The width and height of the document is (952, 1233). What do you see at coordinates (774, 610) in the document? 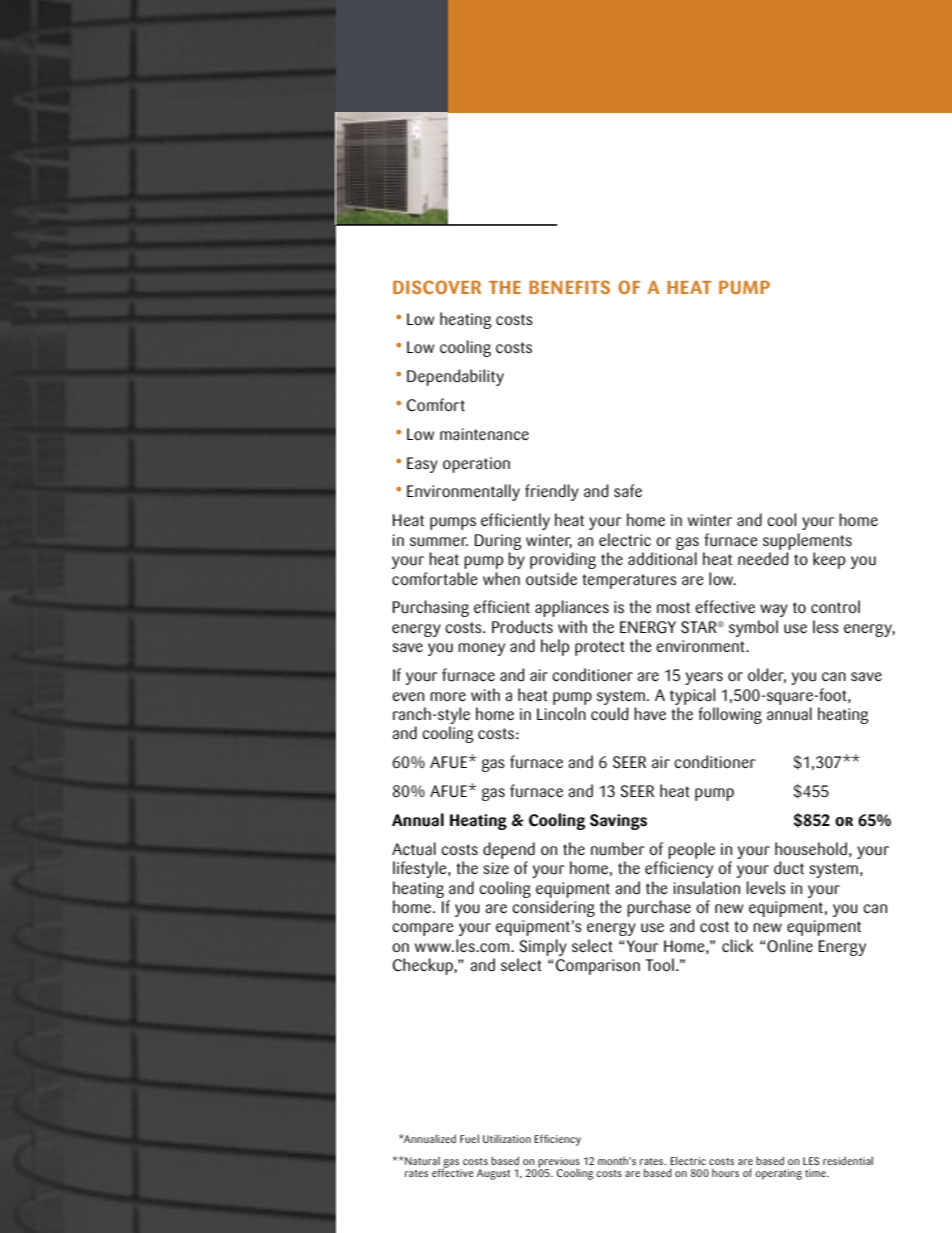
I see `way` at bounding box center [774, 610].
